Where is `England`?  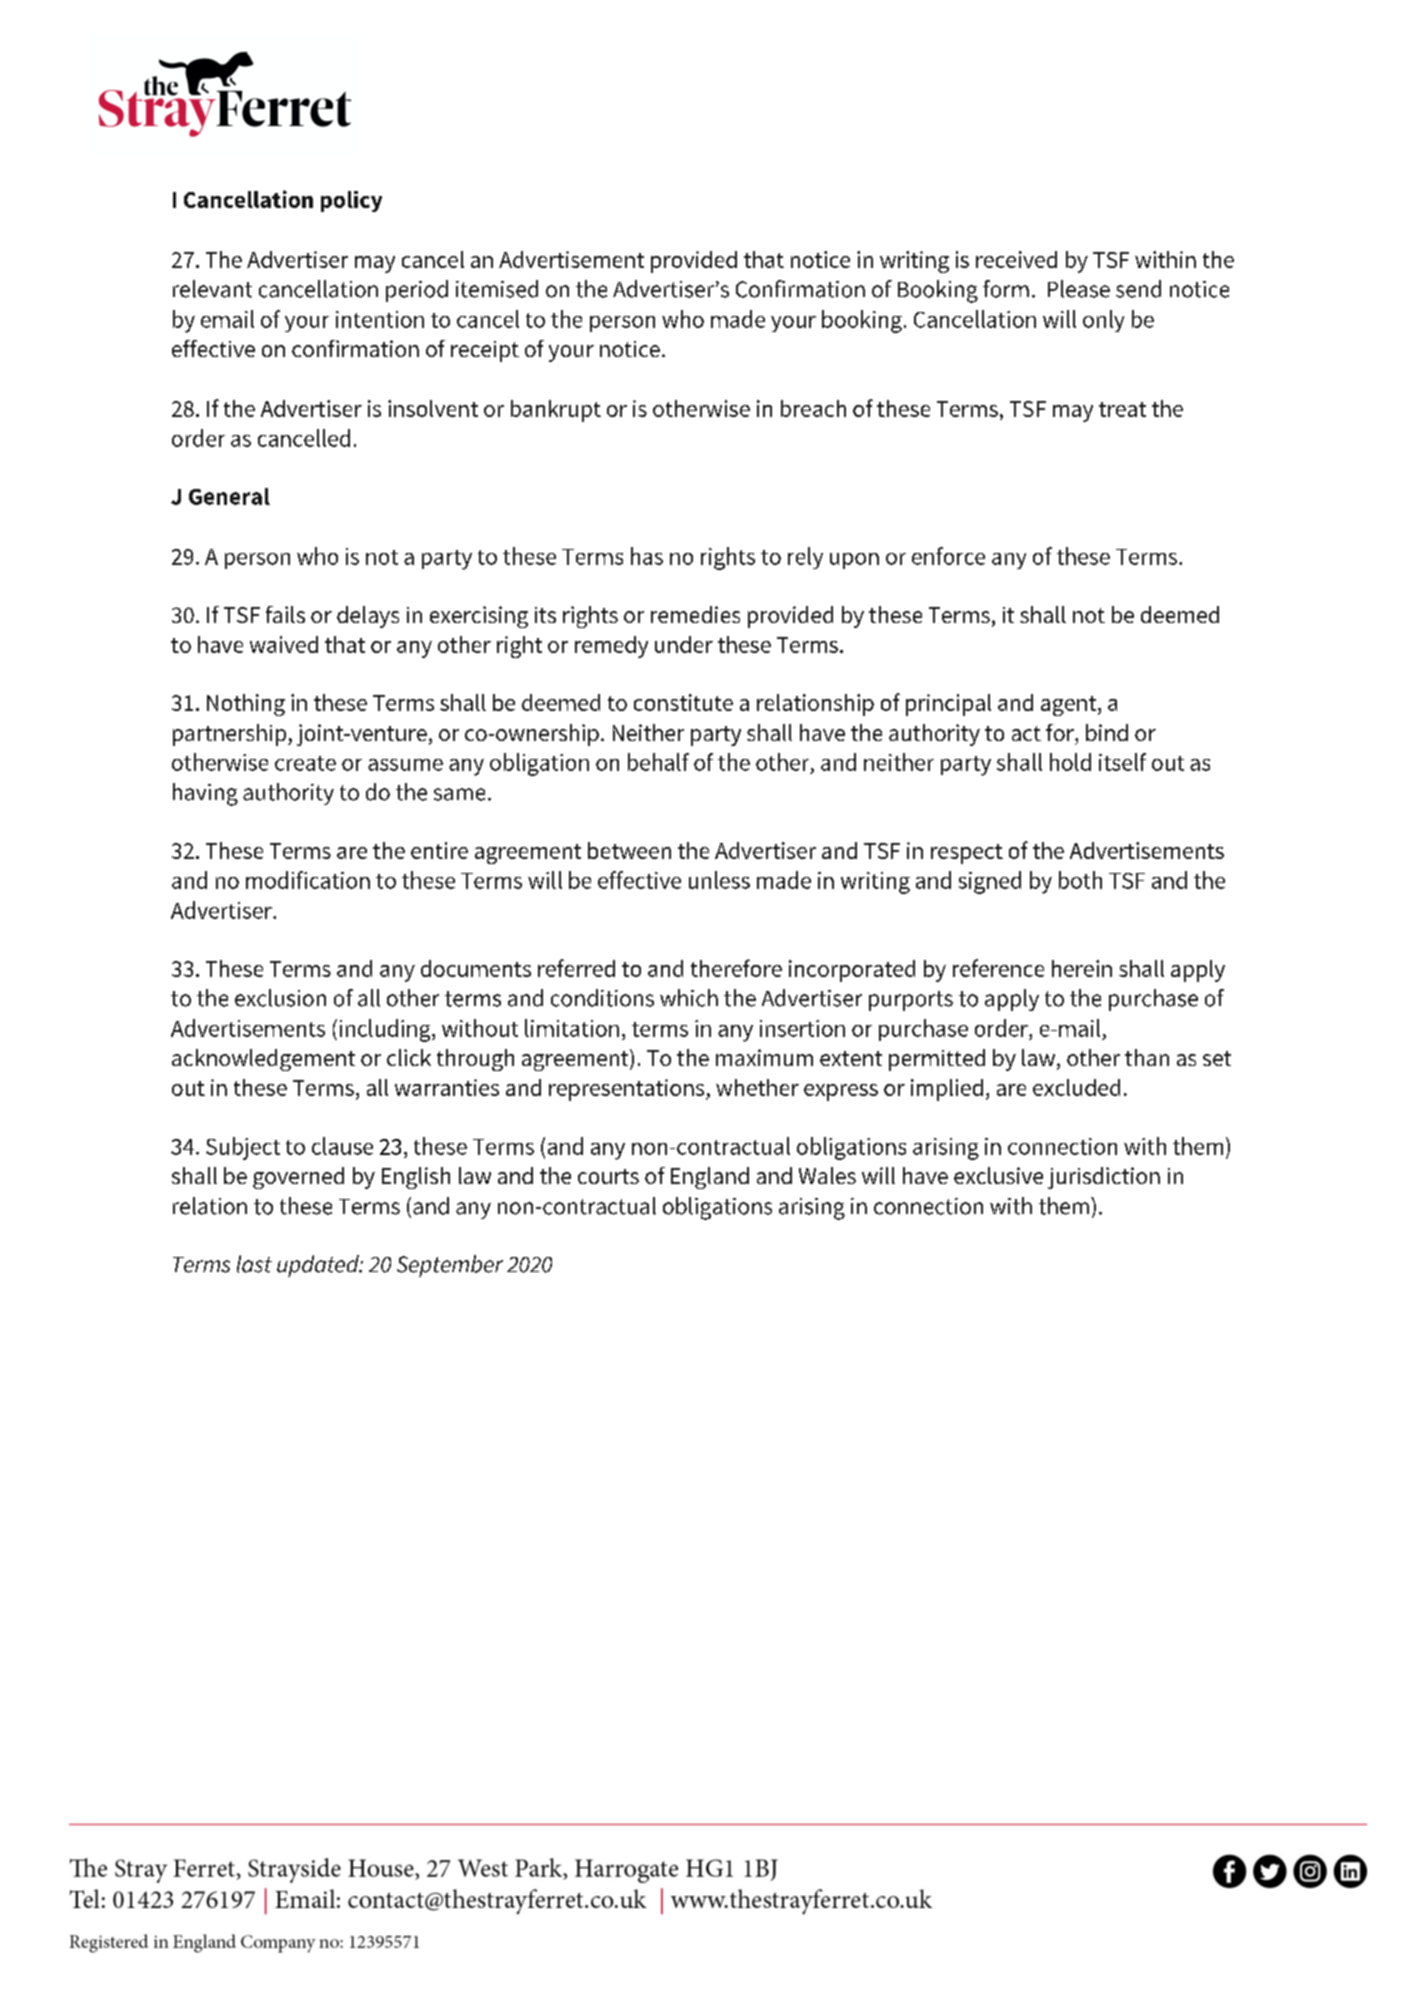 England is located at coordinates (710, 1178).
